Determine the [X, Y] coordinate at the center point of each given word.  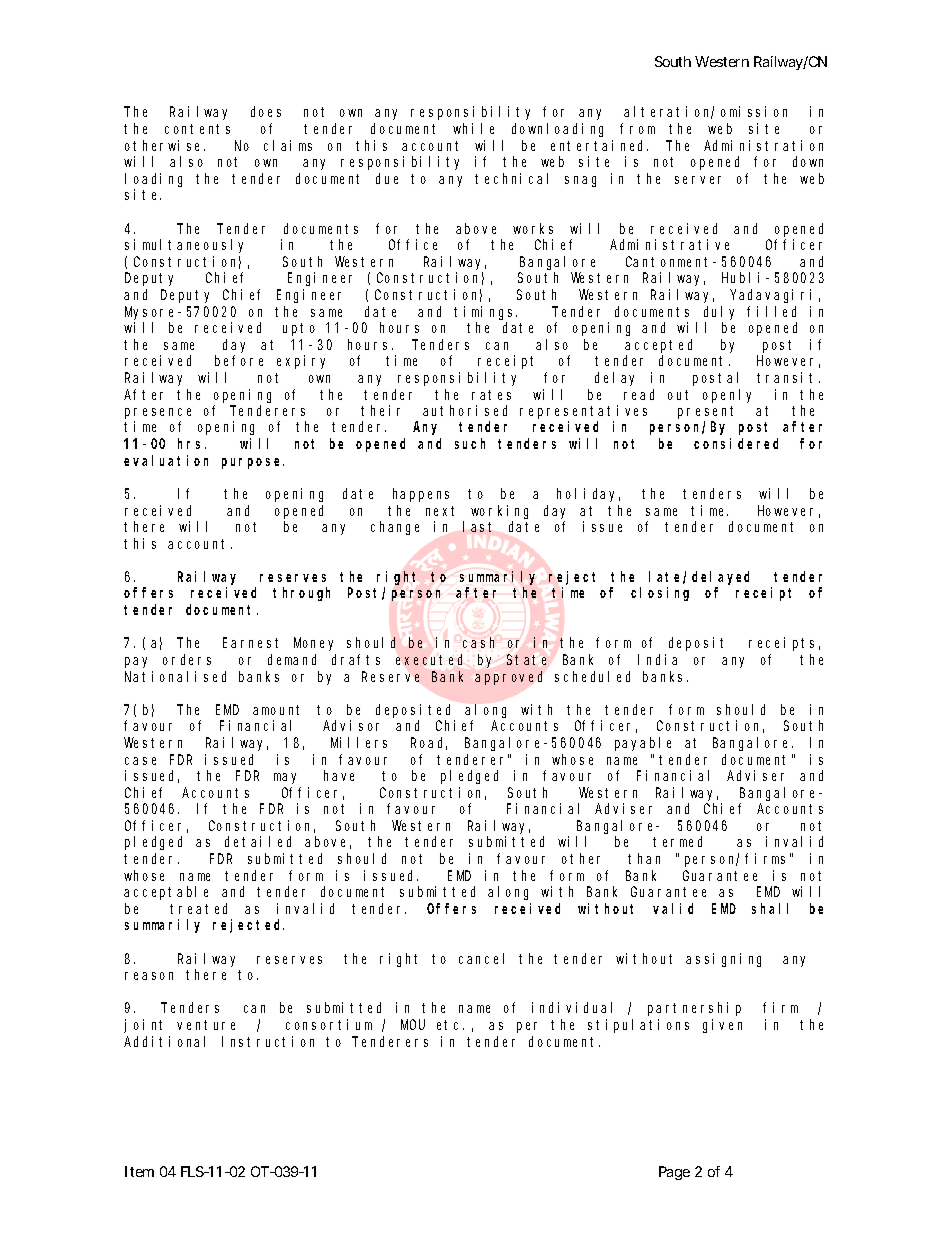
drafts [356, 659]
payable [643, 744]
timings [485, 313]
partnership [694, 1009]
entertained [599, 145]
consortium [329, 1024]
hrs [192, 443]
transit [788, 377]
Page [674, 1173]
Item [139, 1171]
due [387, 178]
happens [421, 495]
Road [429, 743]
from [637, 128]
